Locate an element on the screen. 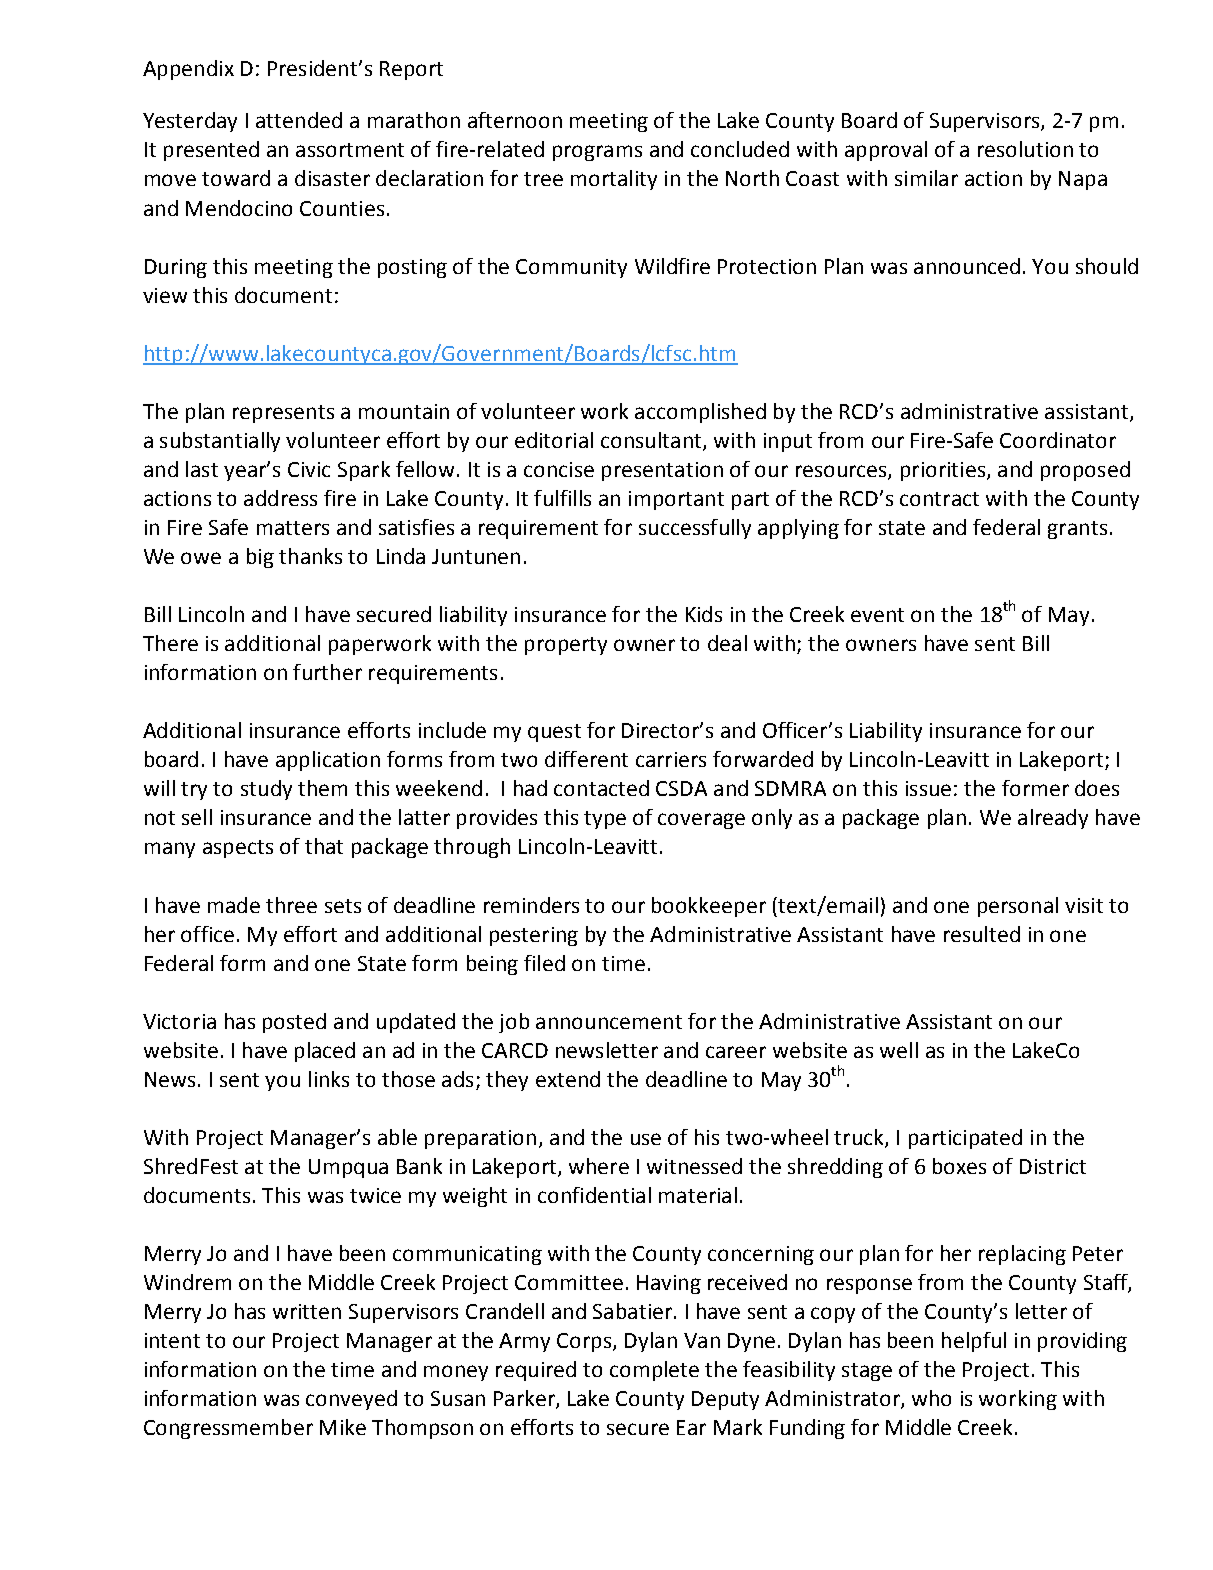 The width and height of the screenshot is (1213, 1570). who is located at coordinates (931, 1398).
